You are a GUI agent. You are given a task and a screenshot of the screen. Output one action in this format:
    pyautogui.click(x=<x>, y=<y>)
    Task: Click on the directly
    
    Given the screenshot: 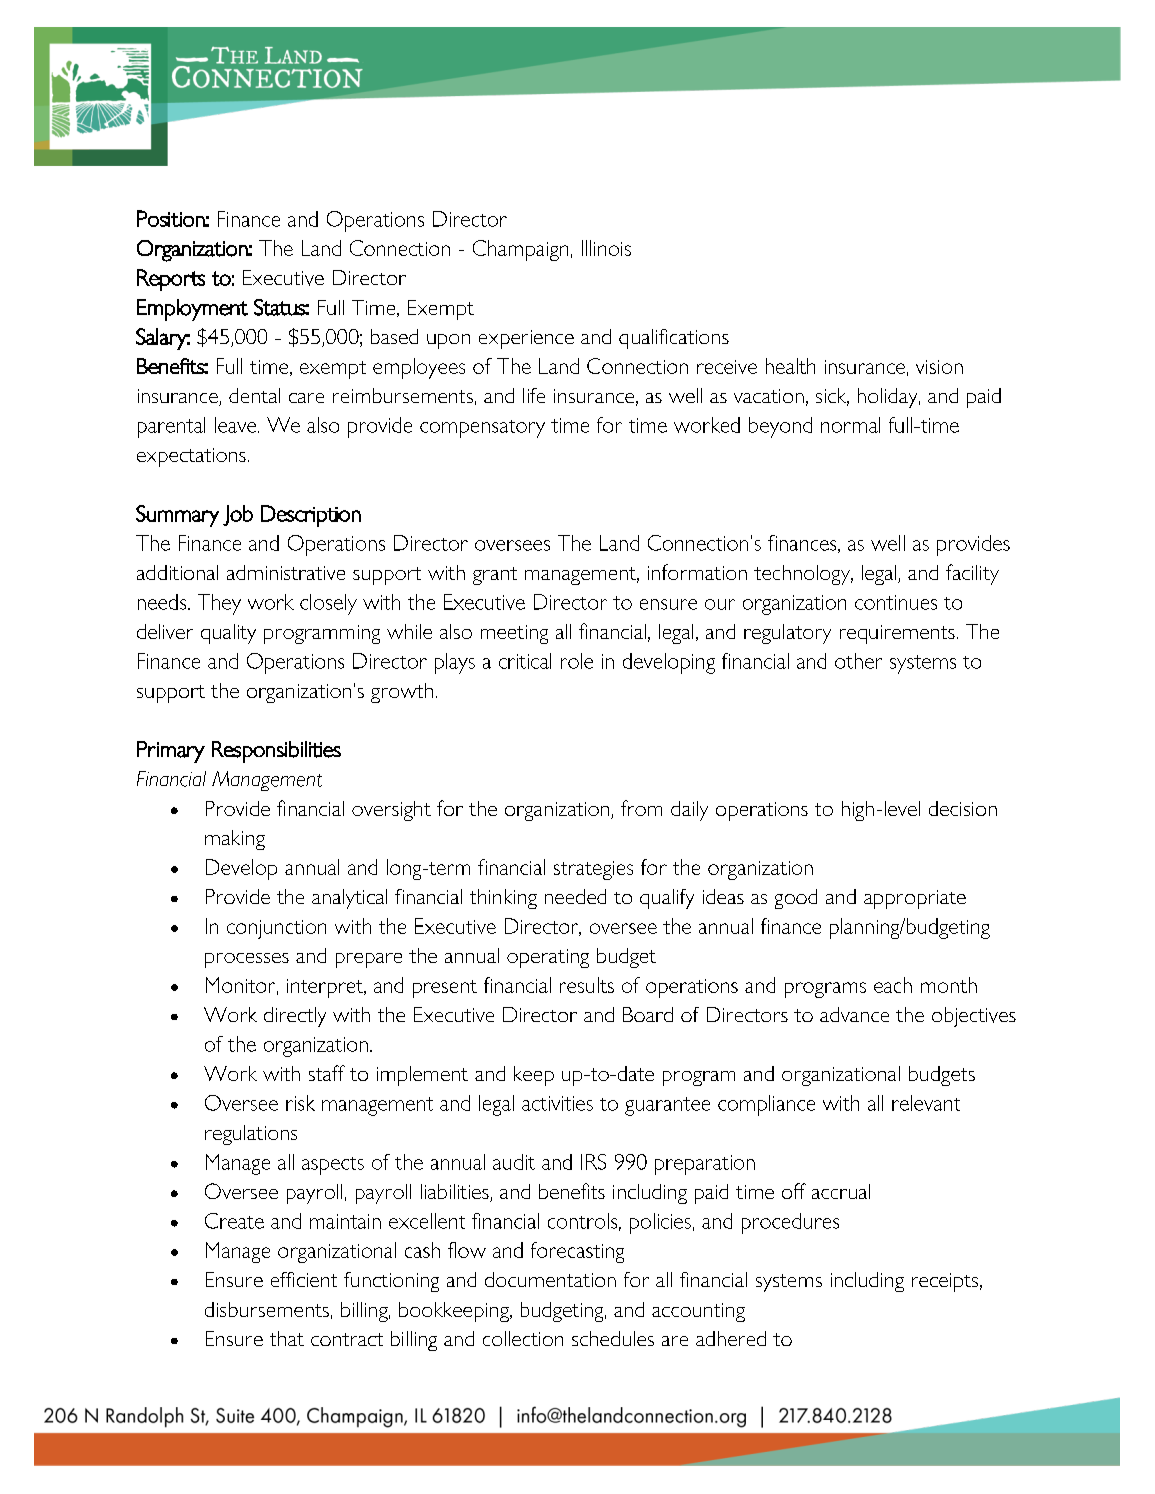 What is the action you would take?
    pyautogui.click(x=295, y=1017)
